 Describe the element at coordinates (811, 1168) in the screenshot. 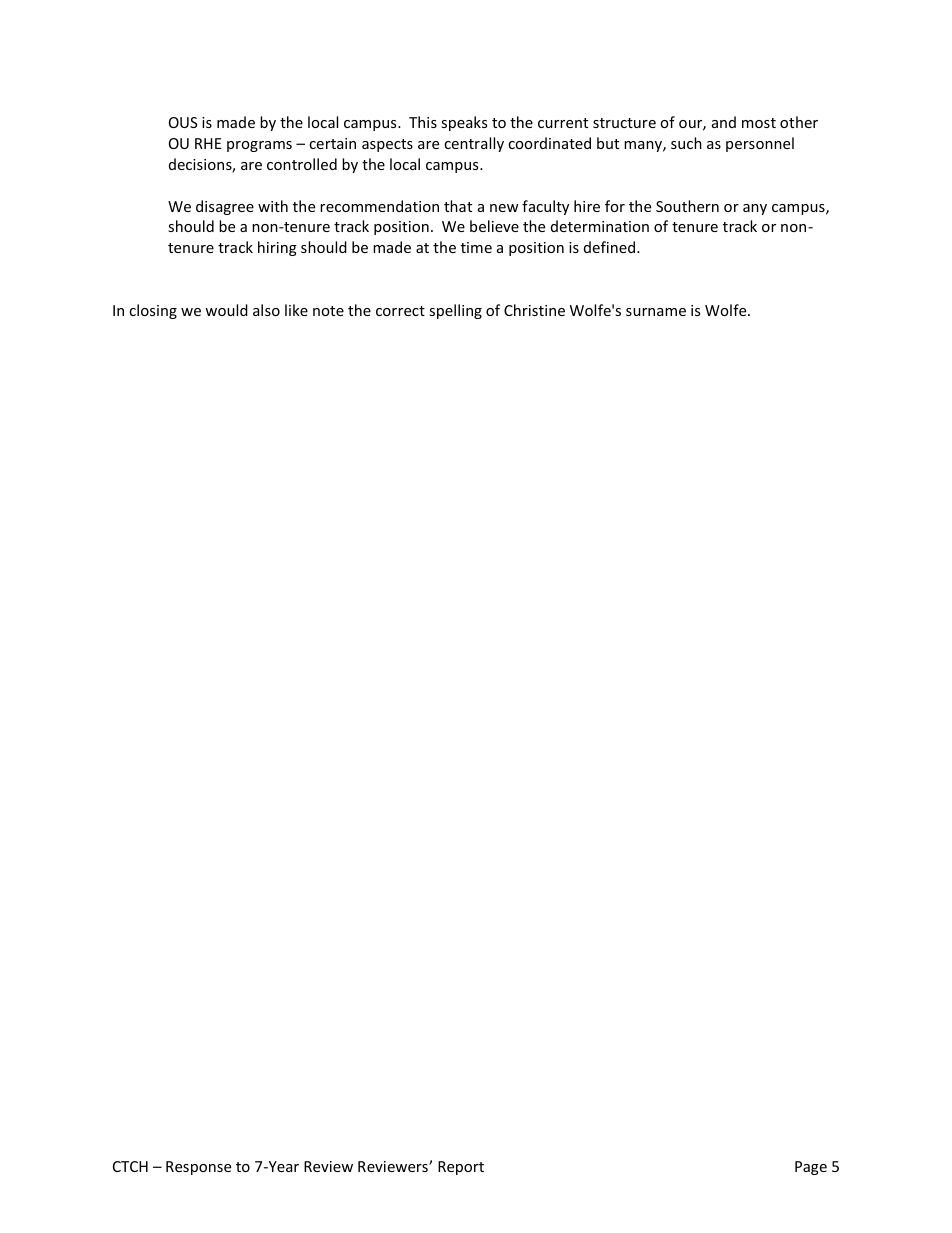

I see `Page` at that location.
